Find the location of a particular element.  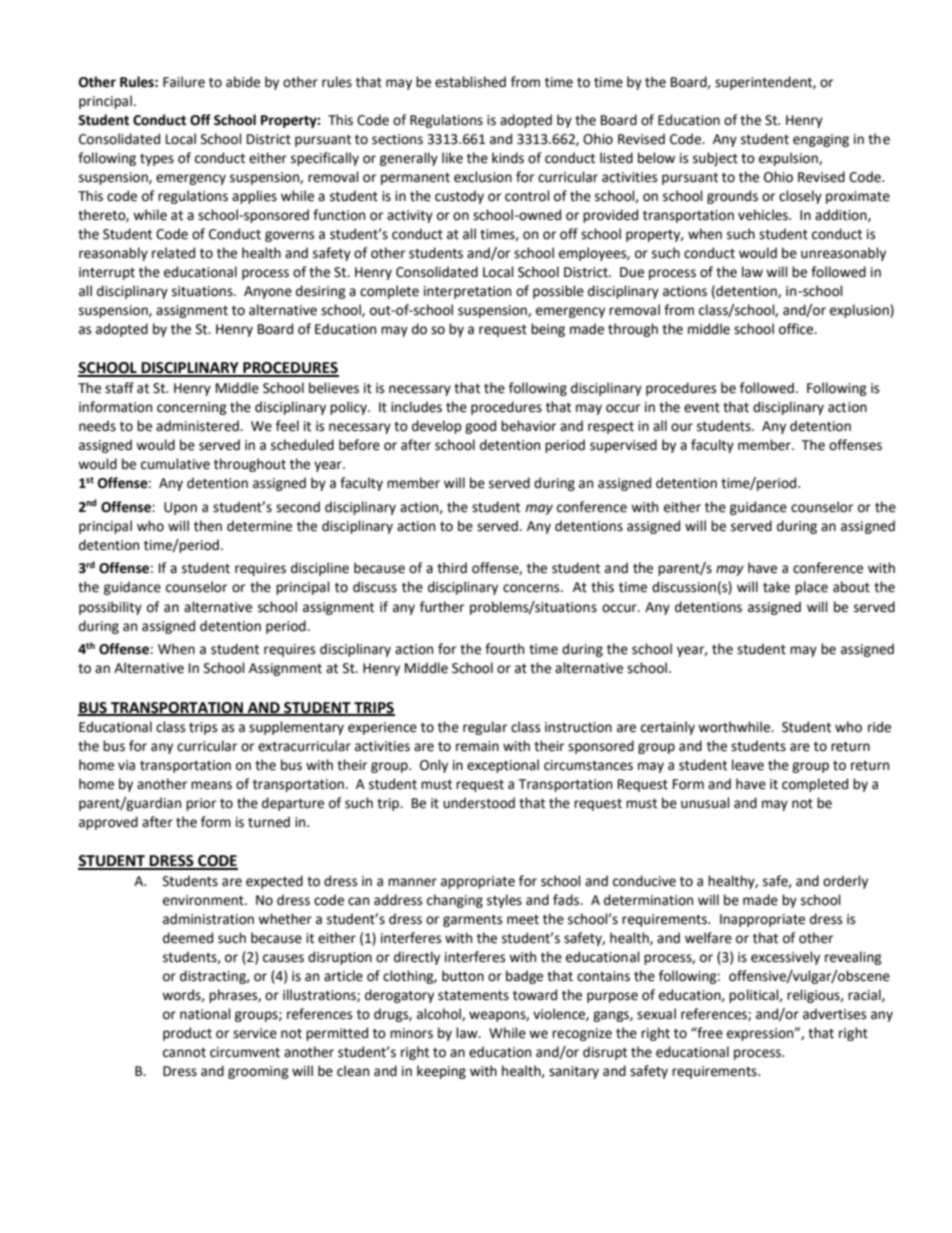

product is located at coordinates (187, 1034).
